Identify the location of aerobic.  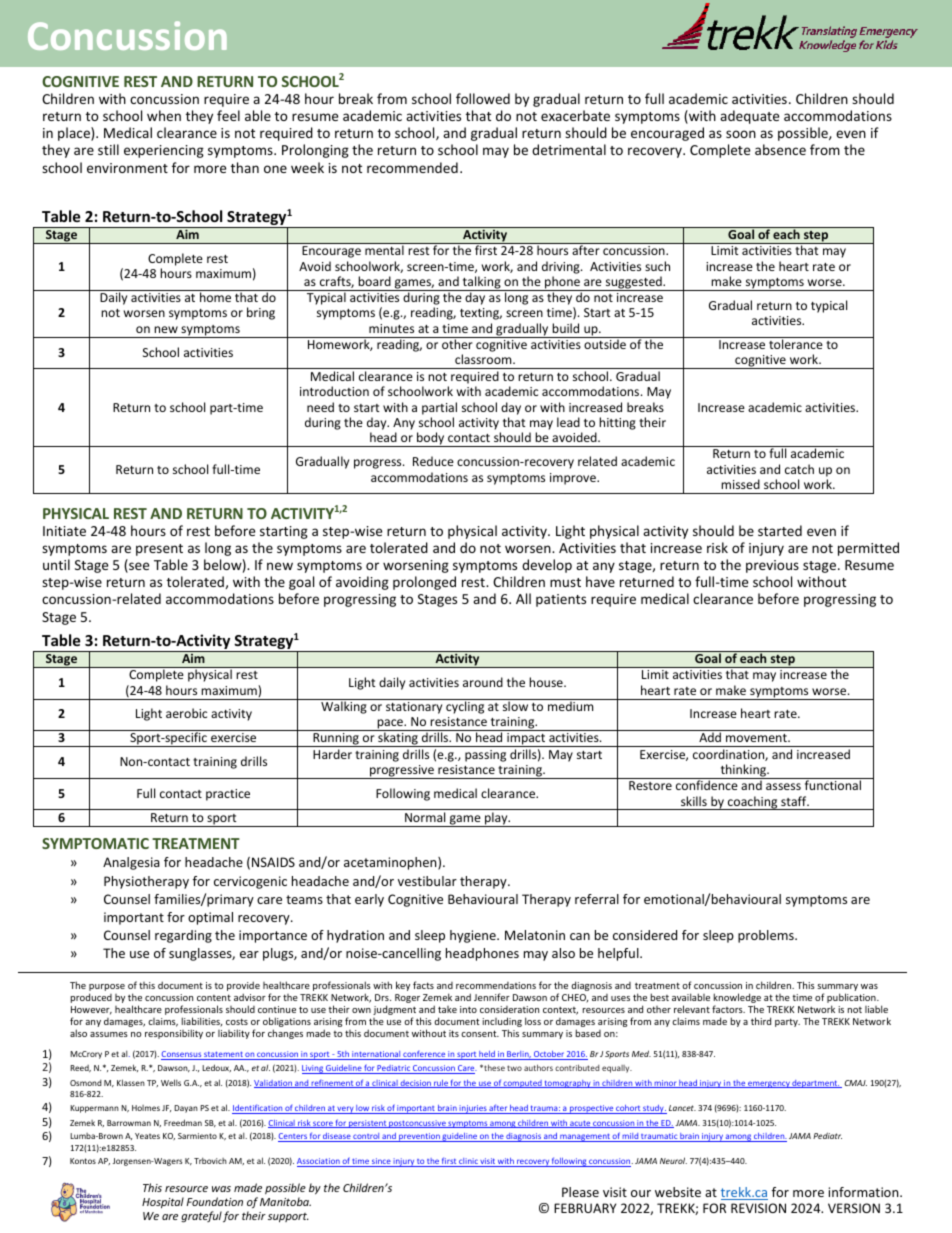
(186, 713).
